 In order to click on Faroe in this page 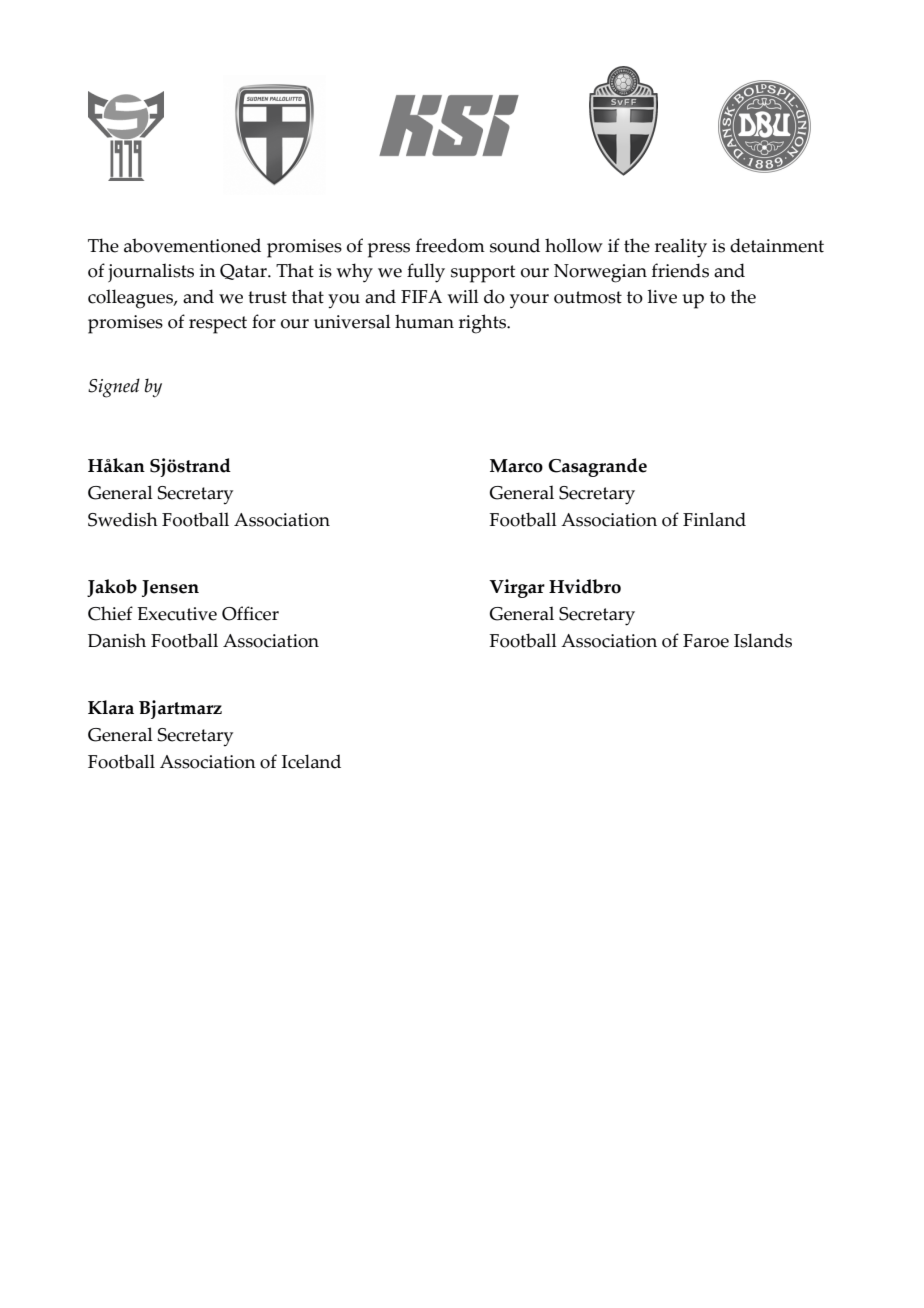, I will do `click(706, 641)`.
